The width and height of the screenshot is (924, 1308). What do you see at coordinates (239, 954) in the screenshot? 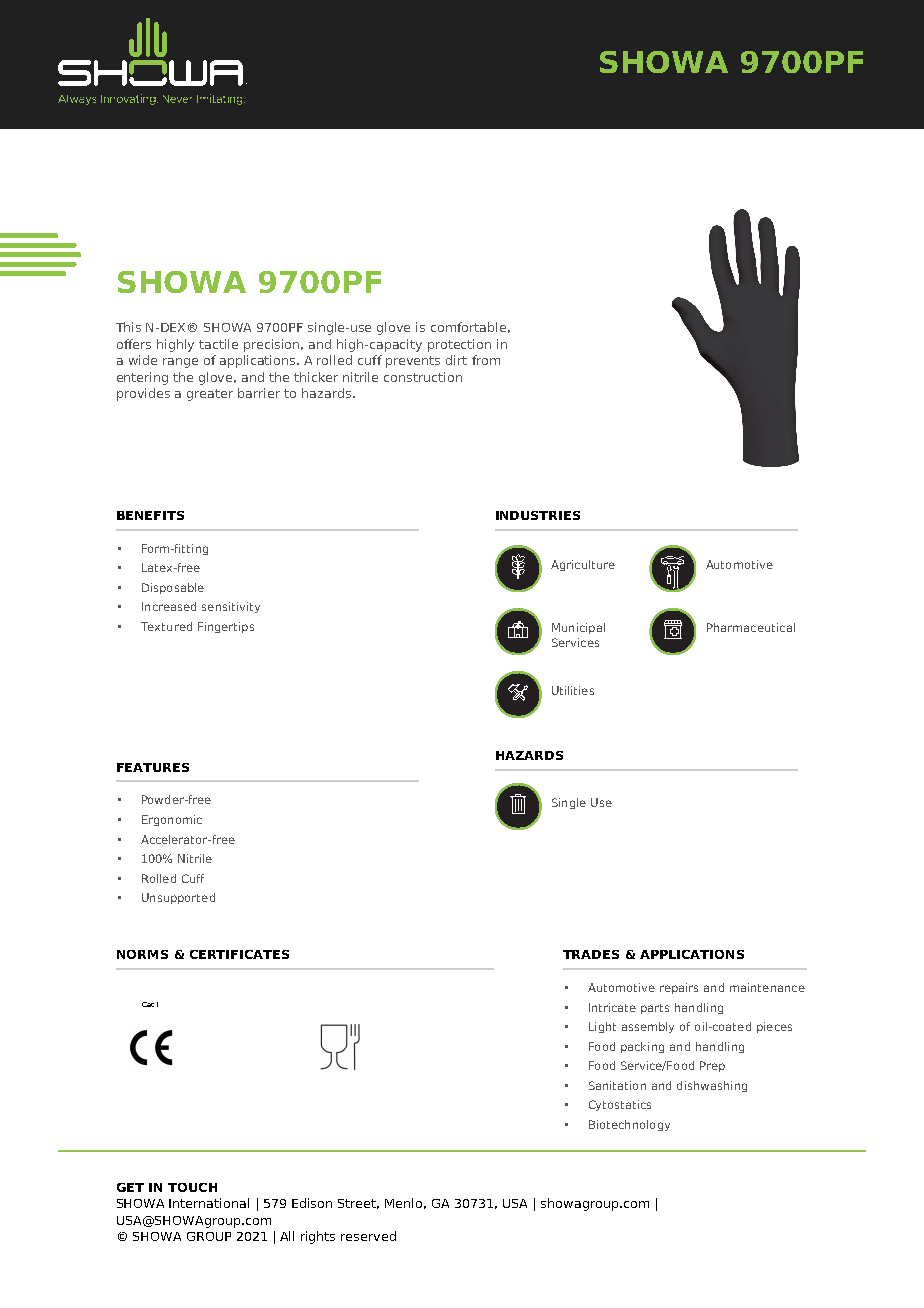
I see `CERTIFICATES` at bounding box center [239, 954].
